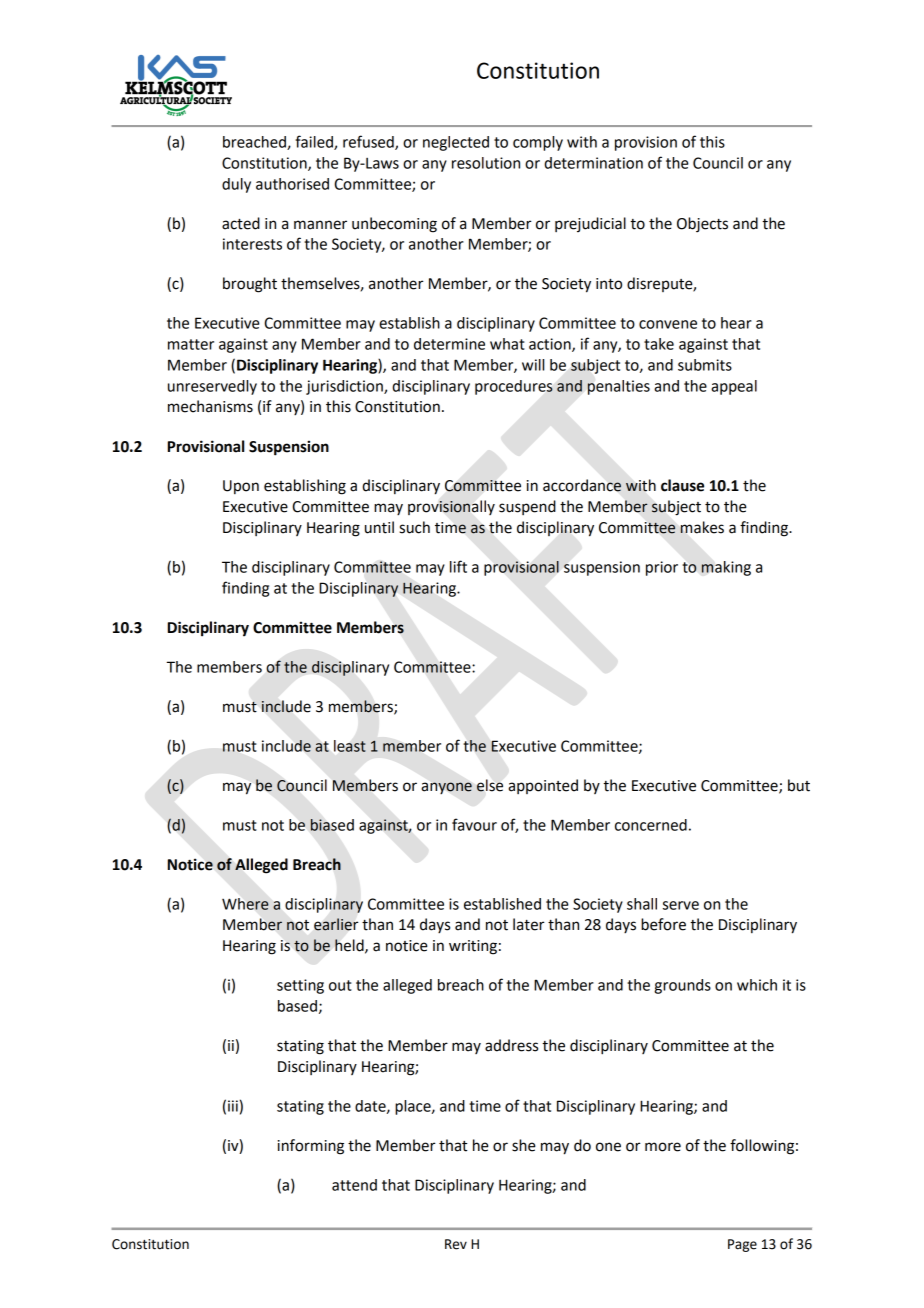  What do you see at coordinates (490, 785) in the screenshot?
I see `else` at bounding box center [490, 785].
